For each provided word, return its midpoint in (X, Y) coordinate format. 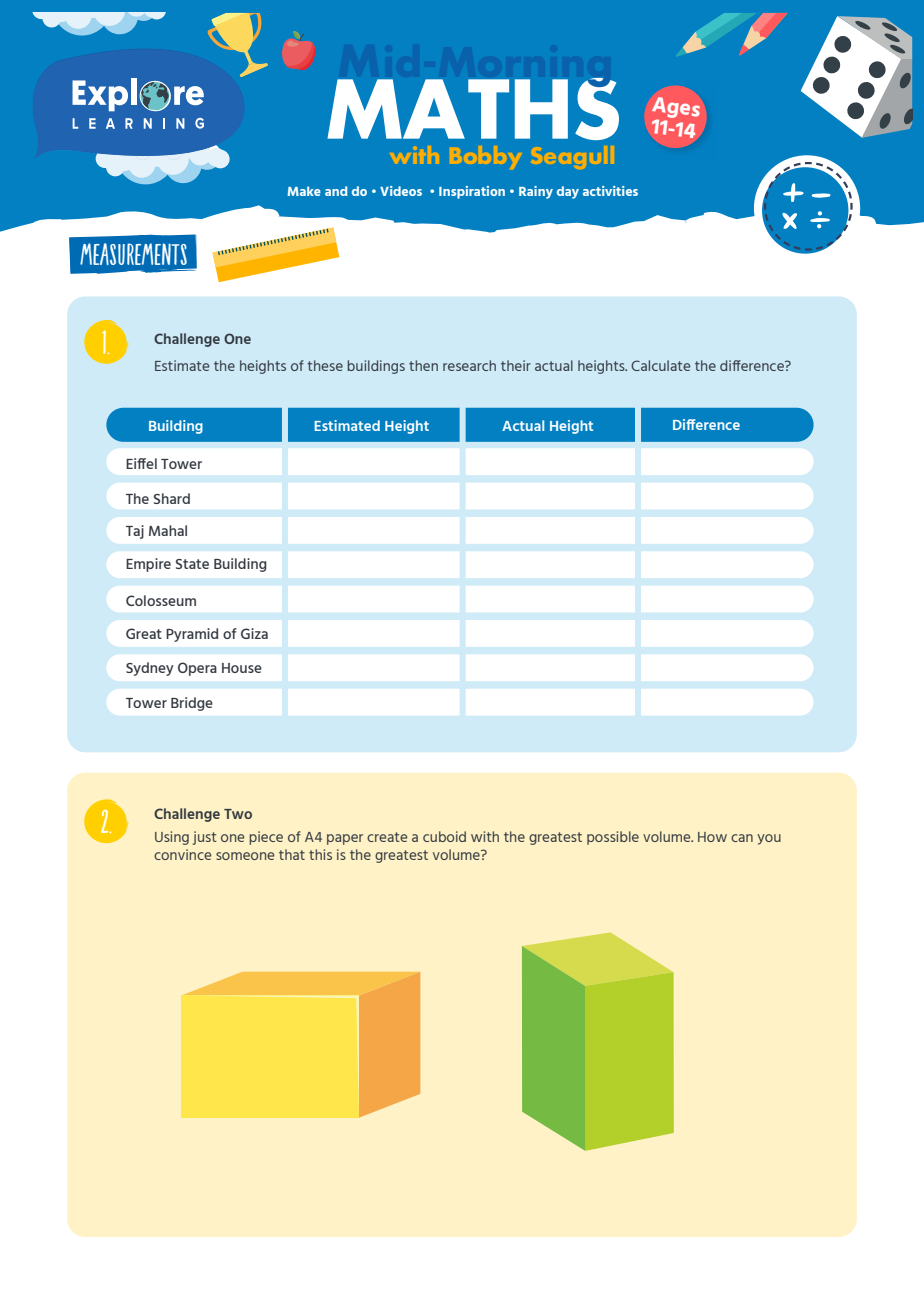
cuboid (444, 836)
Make (304, 191)
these (325, 365)
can (742, 838)
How (712, 837)
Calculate (660, 365)
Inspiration (472, 192)
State (192, 564)
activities (610, 191)
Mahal (168, 530)
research (469, 365)
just (205, 838)
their (516, 365)
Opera (197, 669)
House (242, 668)
